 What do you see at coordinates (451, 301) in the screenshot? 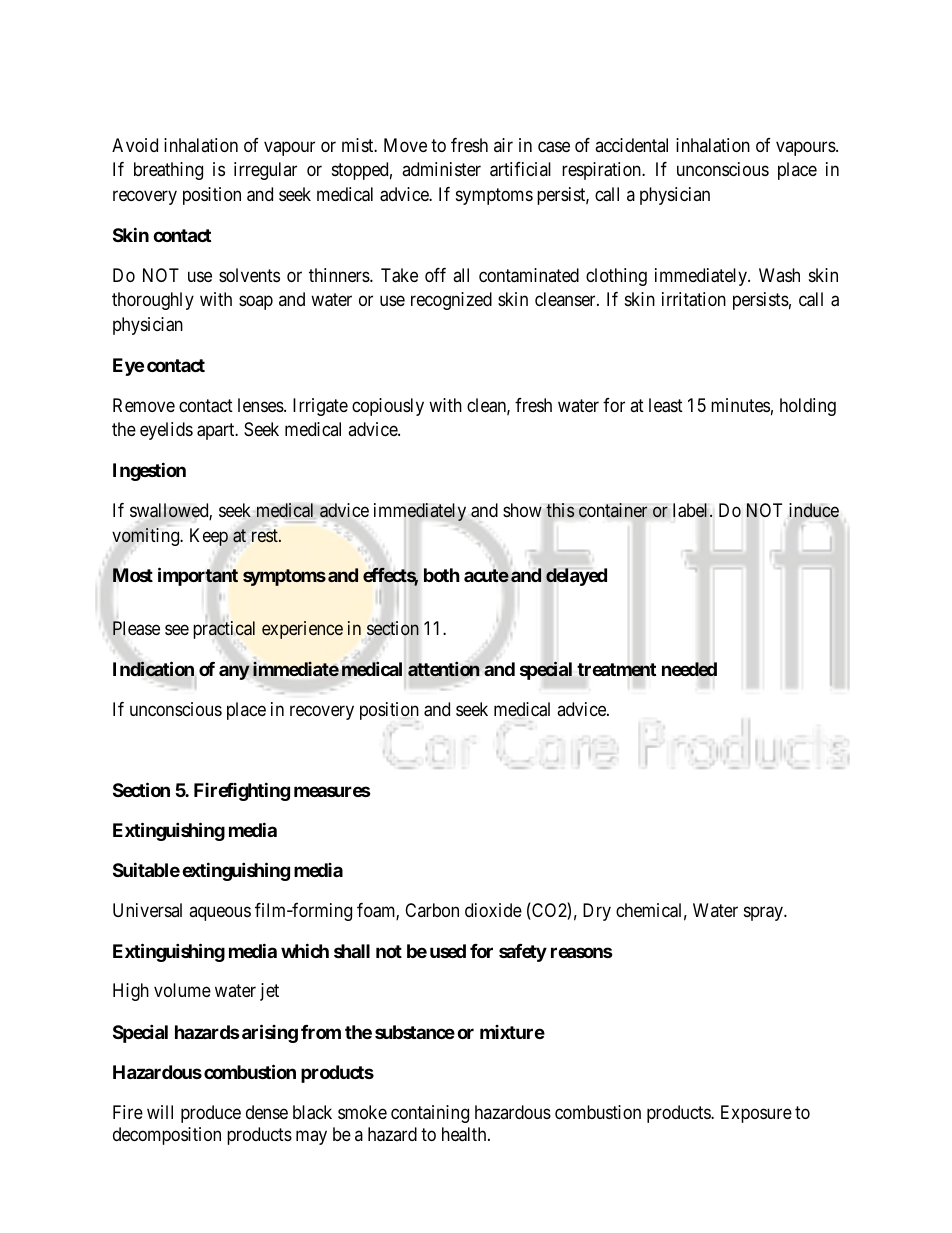
I see `recognized` at bounding box center [451, 301].
